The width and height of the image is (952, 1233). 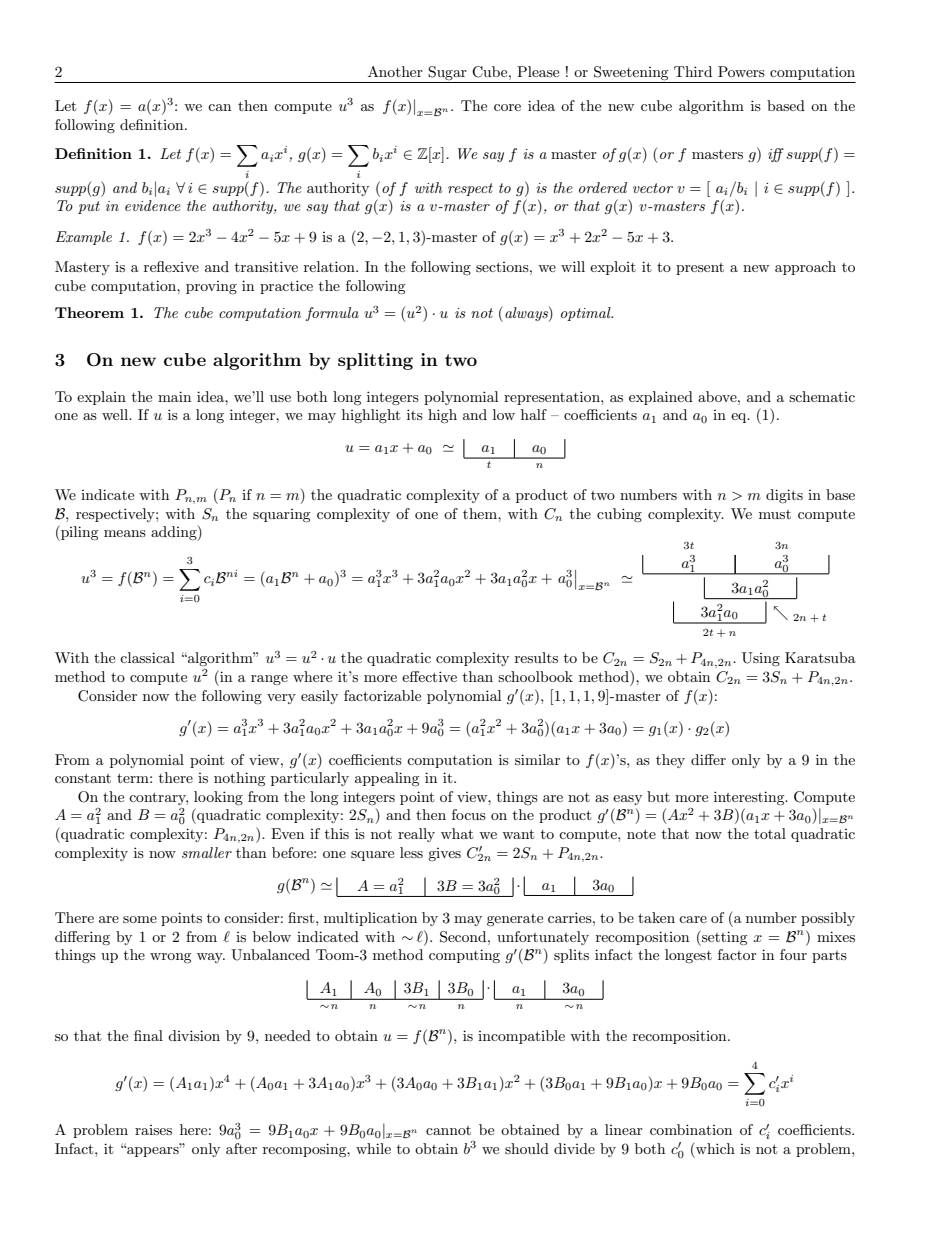 I want to click on Sugar, so click(x=447, y=73).
